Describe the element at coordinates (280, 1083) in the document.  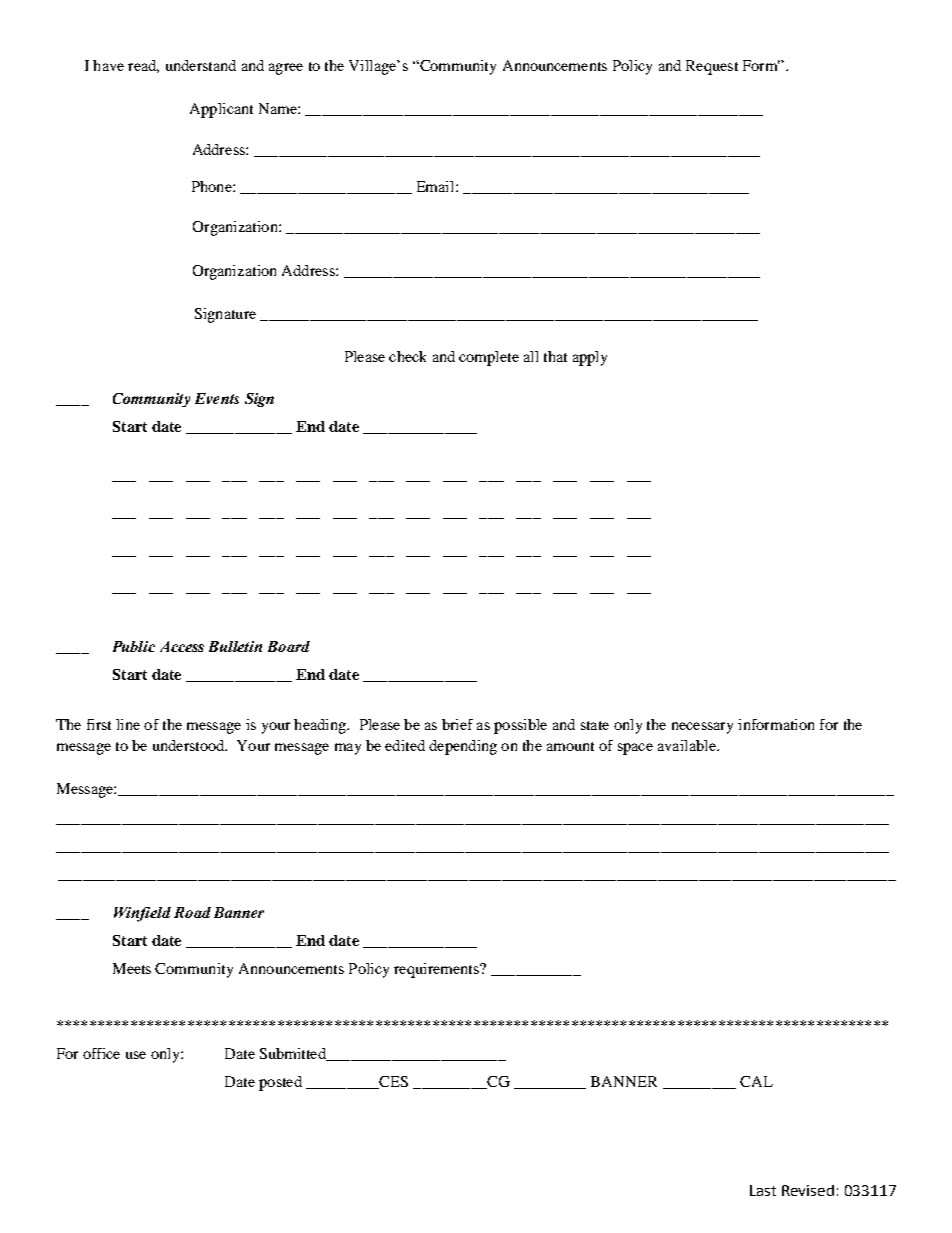
I see `posted` at that location.
